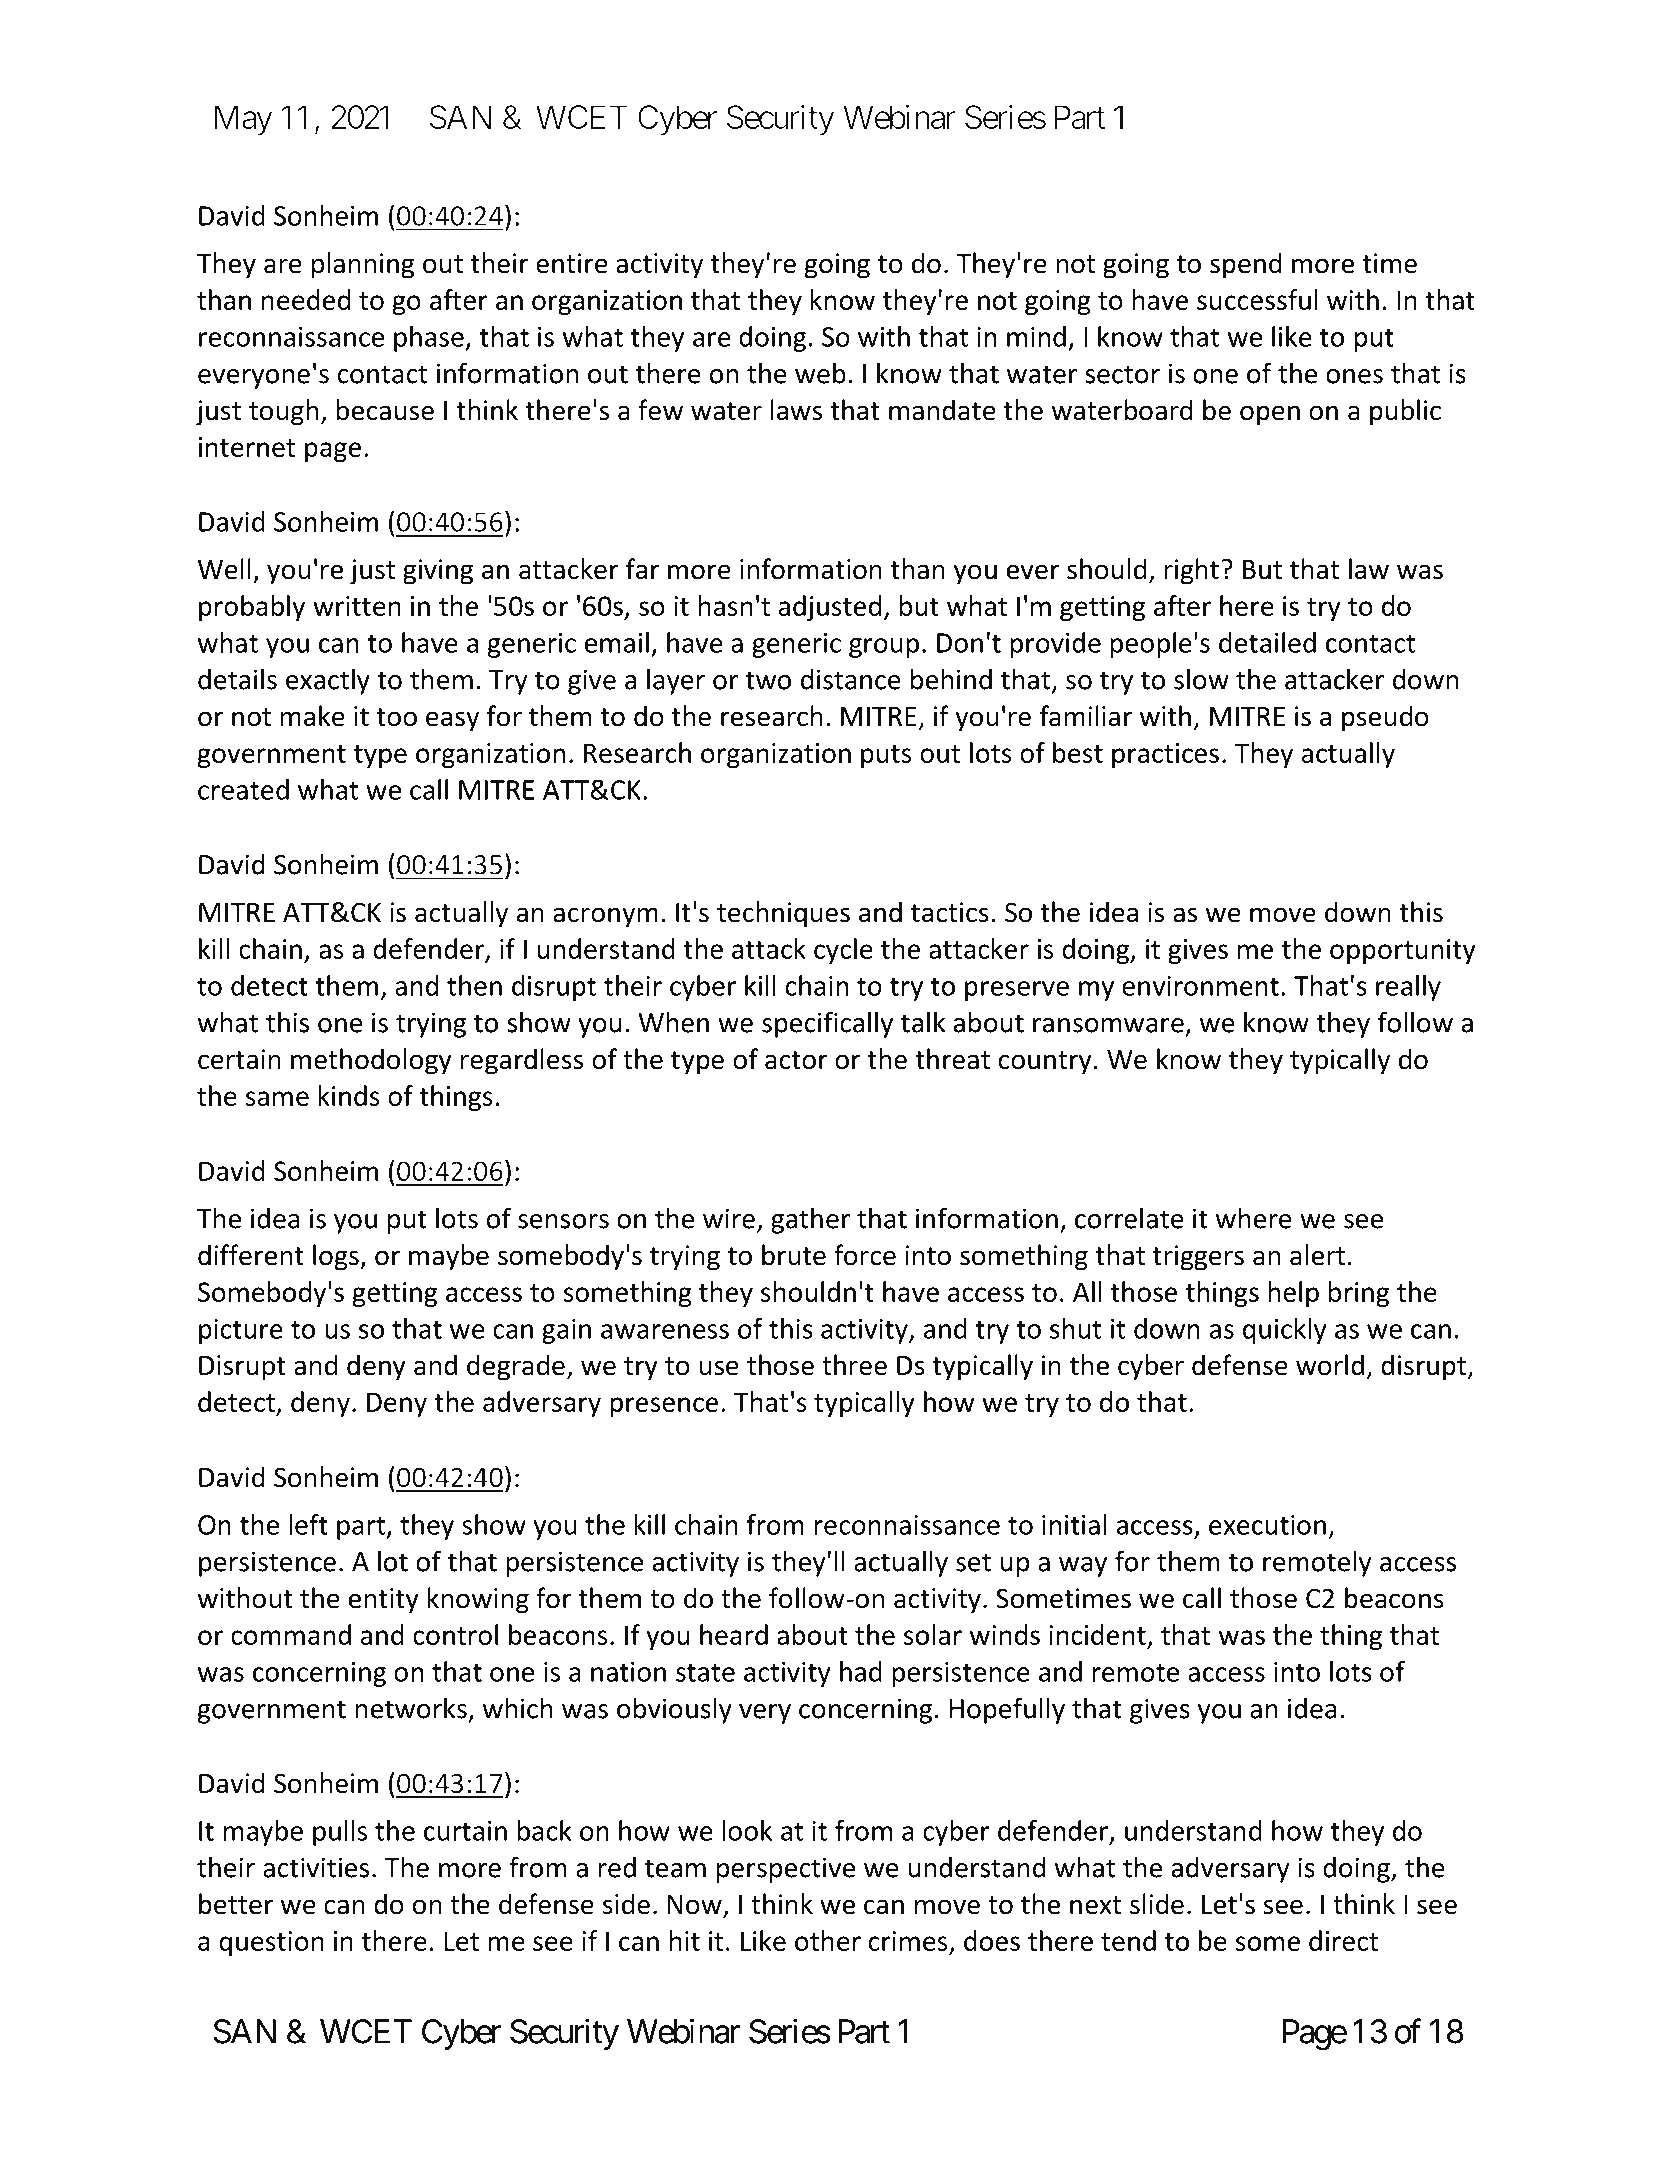 This page has width=1673, height=2165. I want to click on set, so click(973, 1562).
